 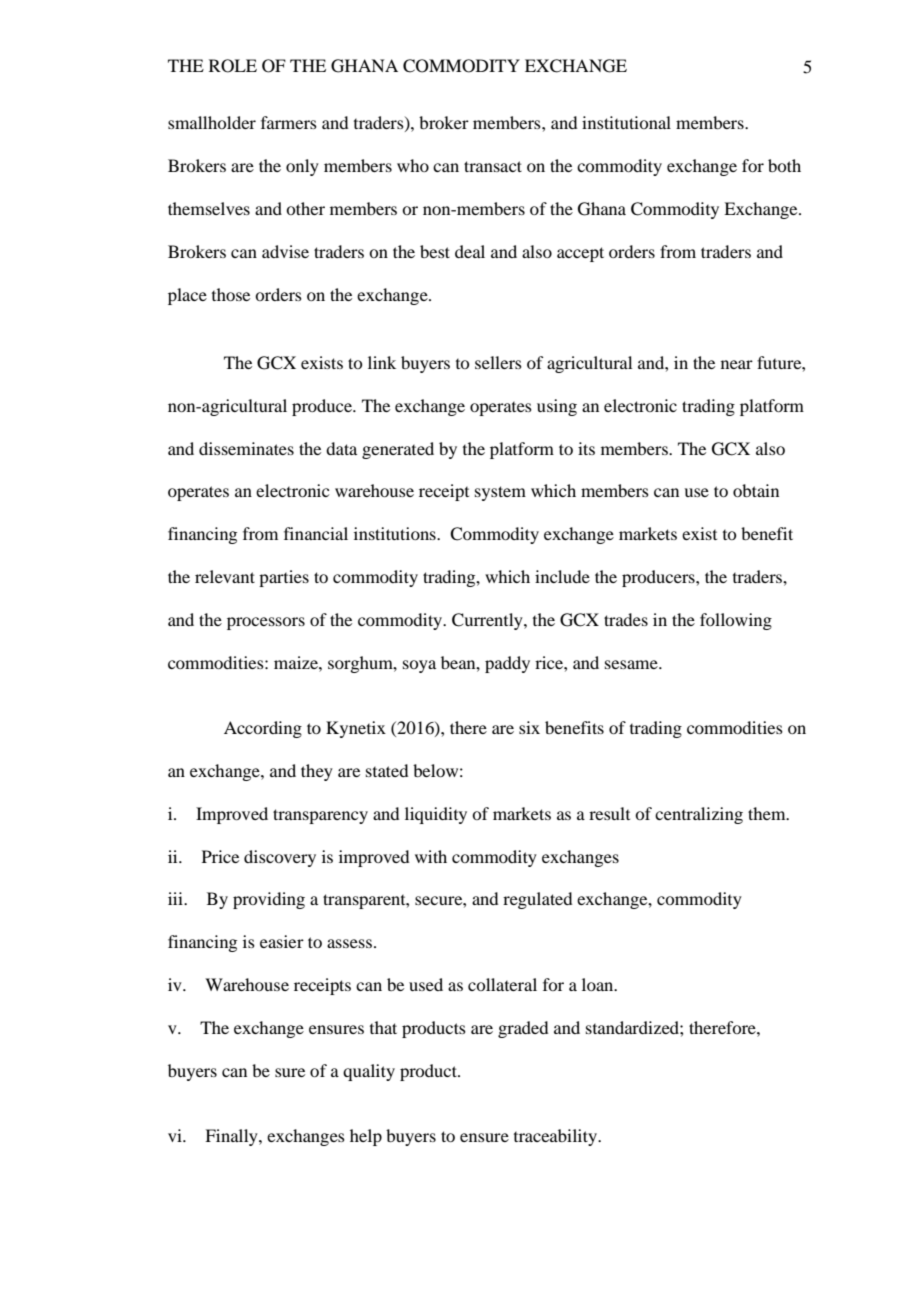 What do you see at coordinates (699, 815) in the document?
I see `centralizing` at bounding box center [699, 815].
